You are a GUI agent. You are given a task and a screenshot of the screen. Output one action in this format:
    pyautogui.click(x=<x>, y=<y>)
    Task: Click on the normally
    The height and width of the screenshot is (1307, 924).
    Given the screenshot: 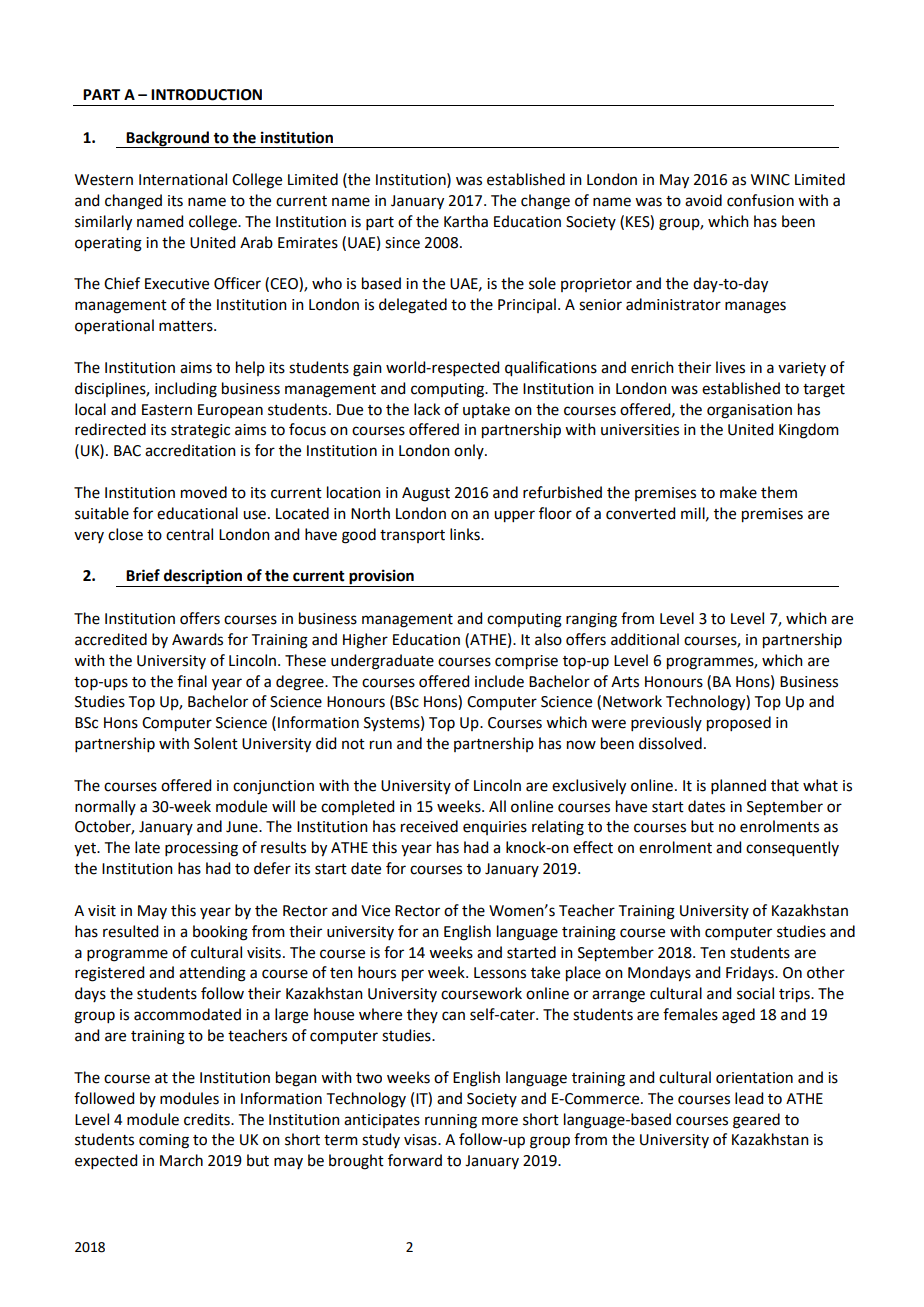 What is the action you would take?
    pyautogui.click(x=105, y=807)
